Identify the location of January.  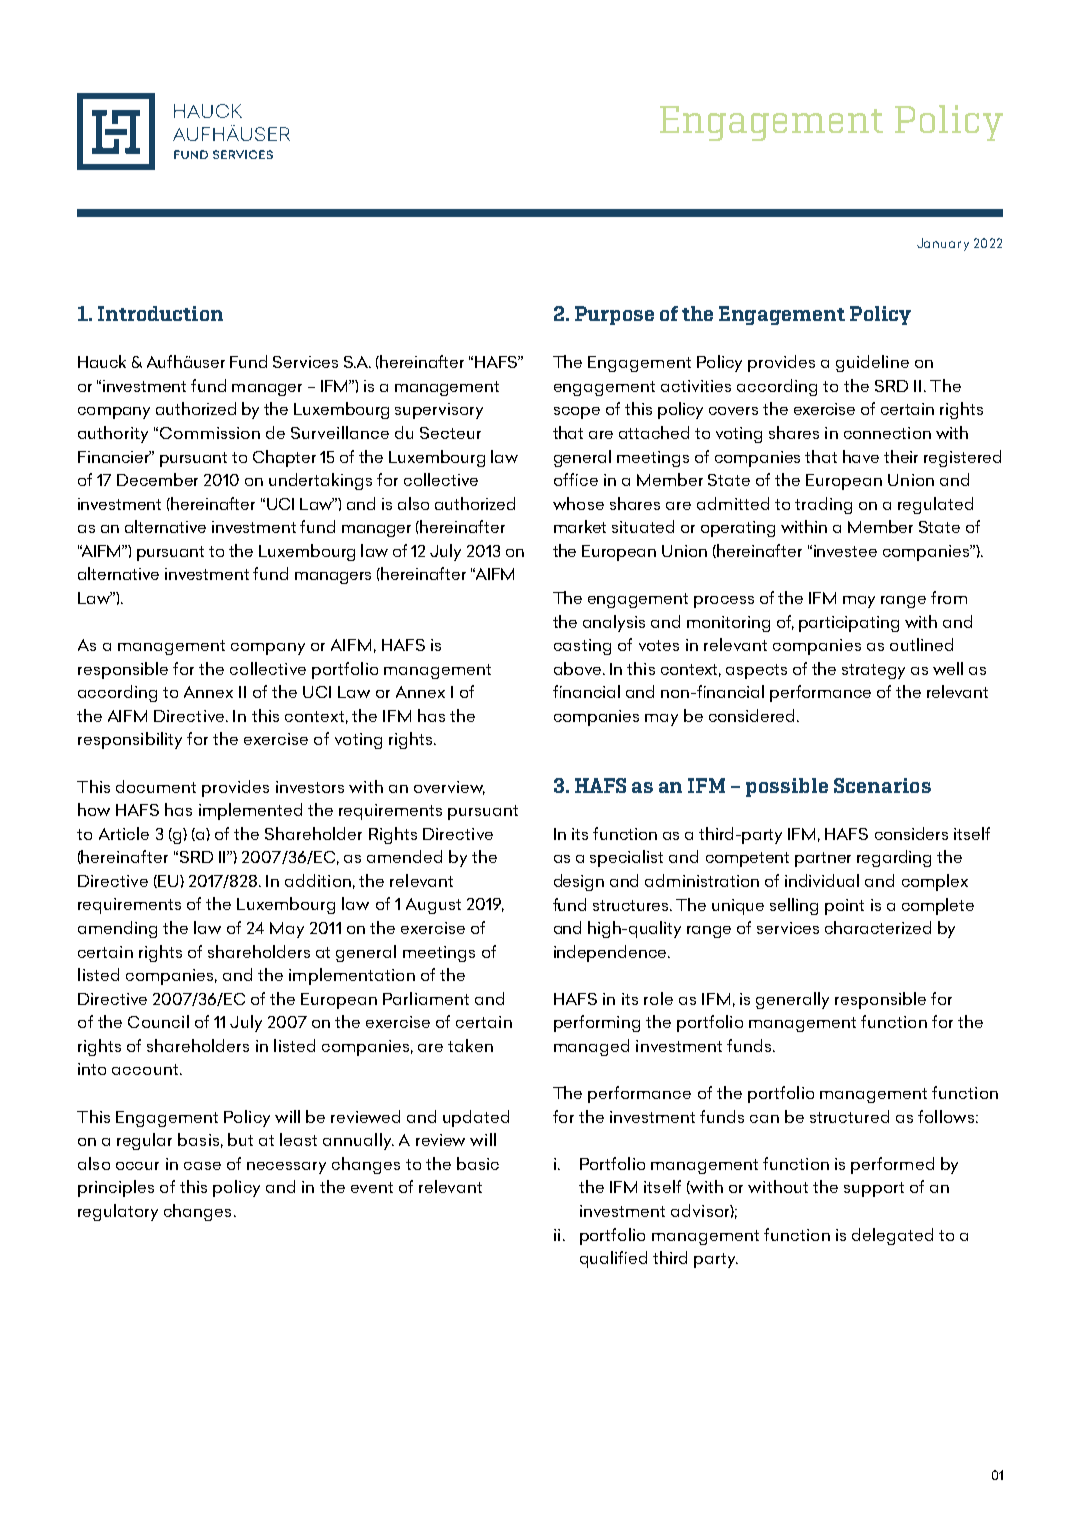
(943, 244).
